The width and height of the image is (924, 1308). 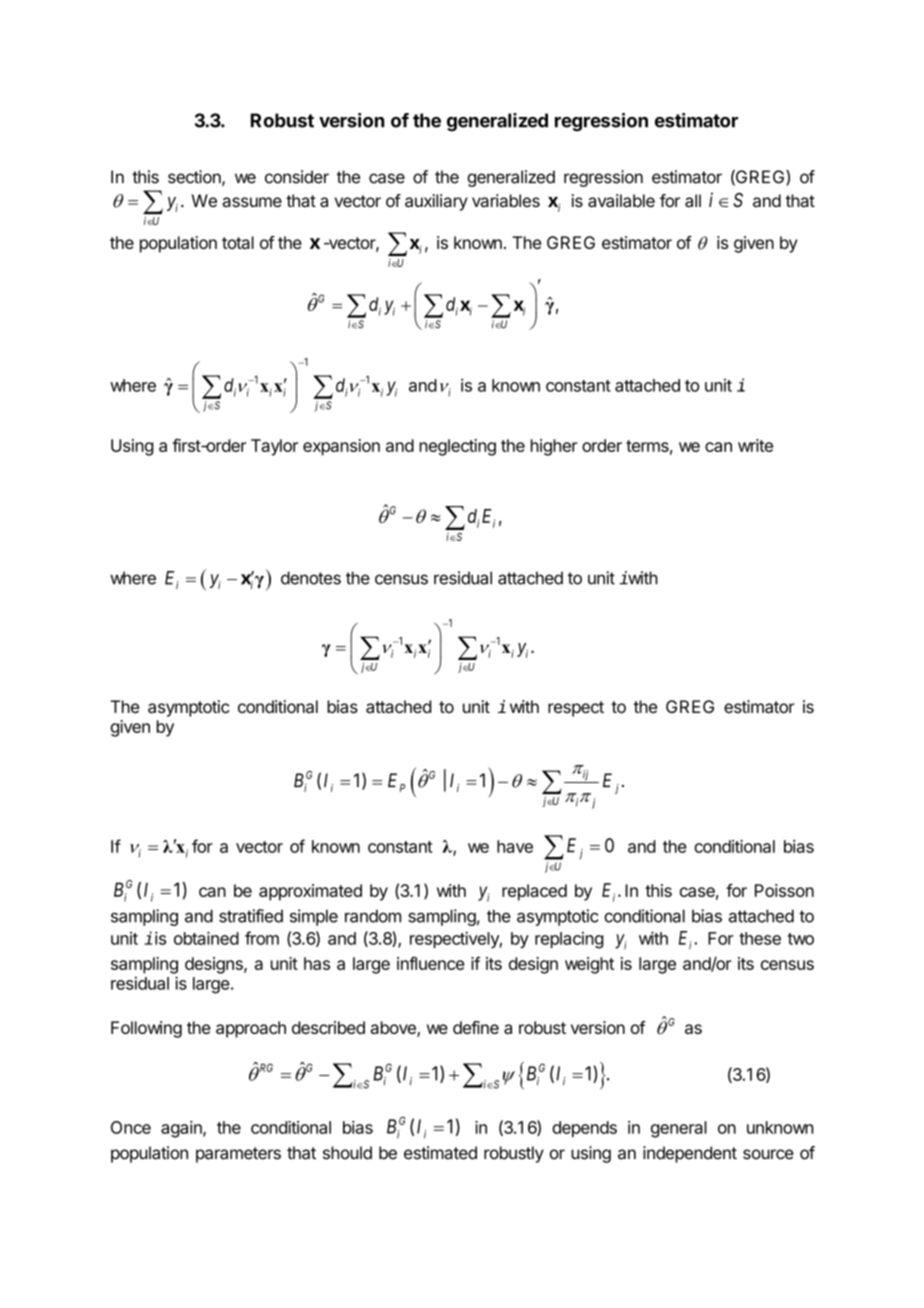 I want to click on auxiliary, so click(x=436, y=202).
